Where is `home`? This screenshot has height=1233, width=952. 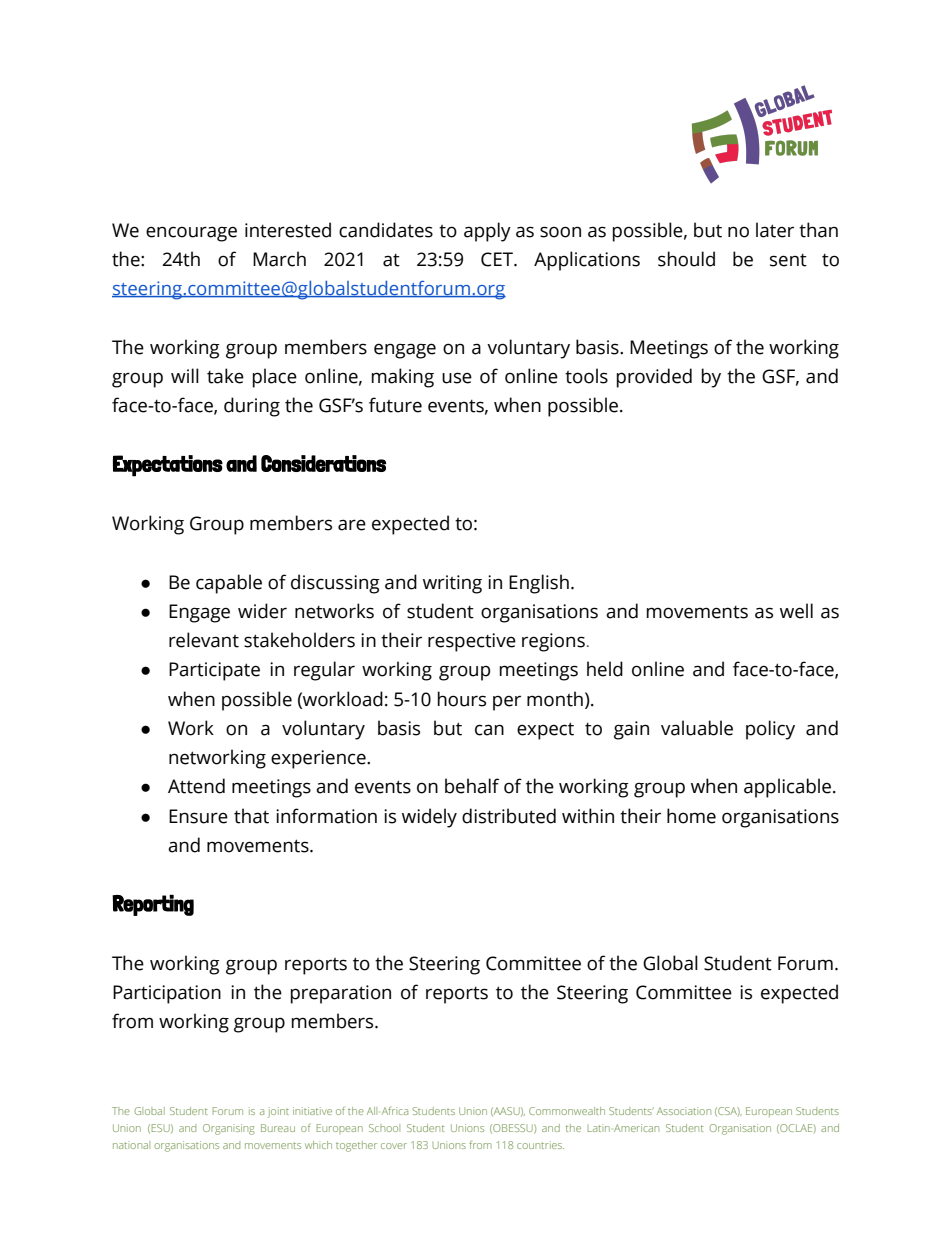 home is located at coordinates (691, 816).
